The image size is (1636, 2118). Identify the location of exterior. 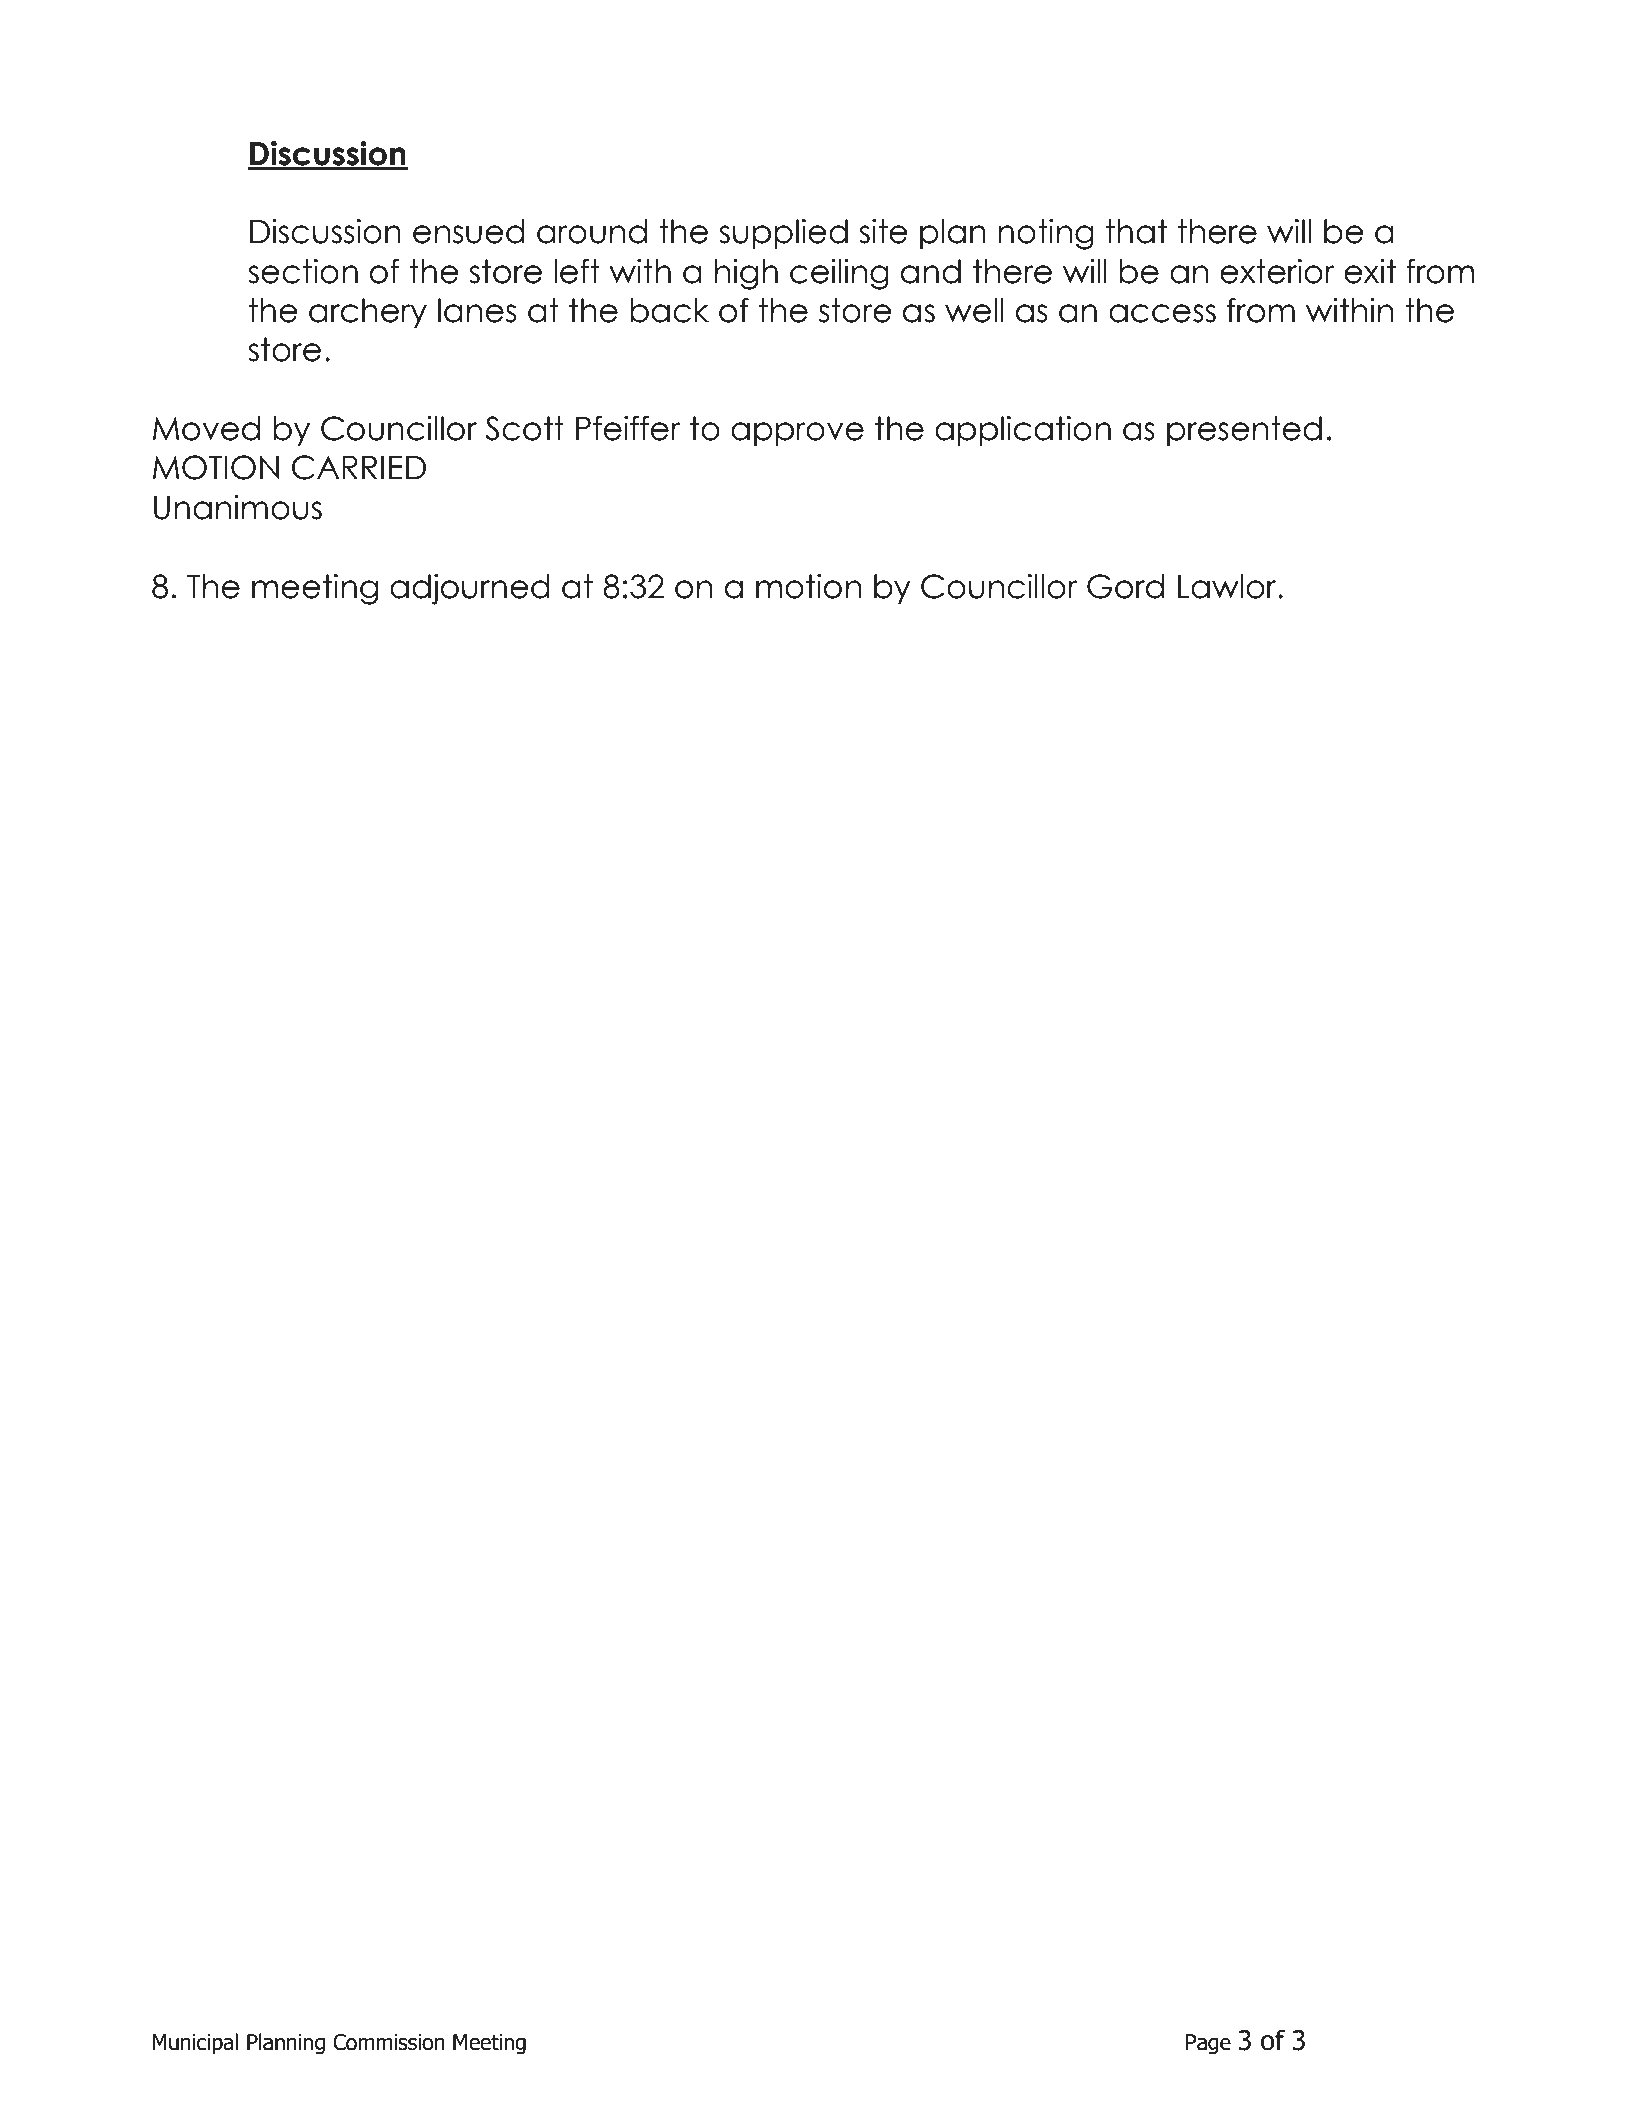
(1277, 271).
